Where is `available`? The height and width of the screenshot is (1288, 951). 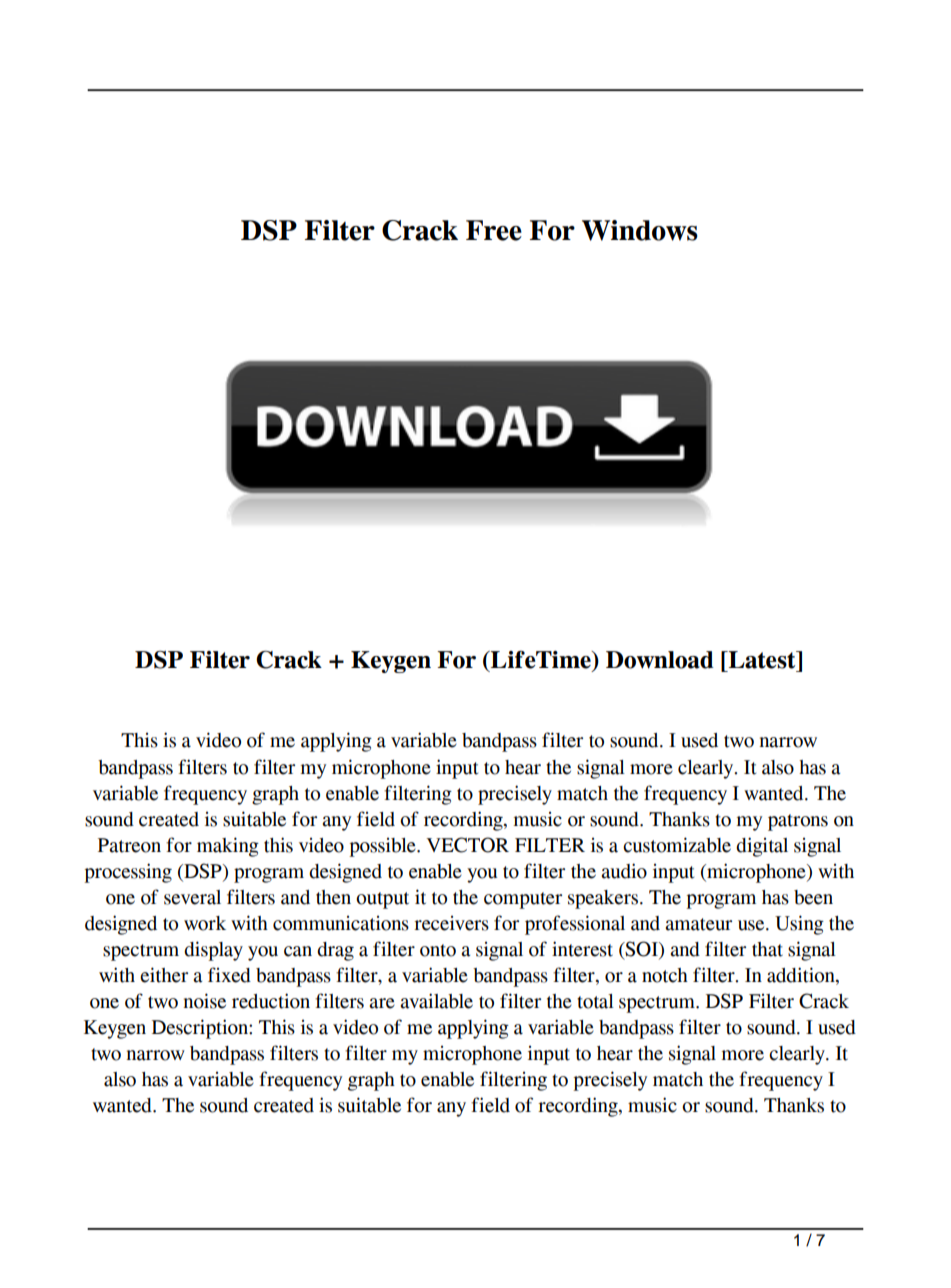 available is located at coordinates (436, 1001).
